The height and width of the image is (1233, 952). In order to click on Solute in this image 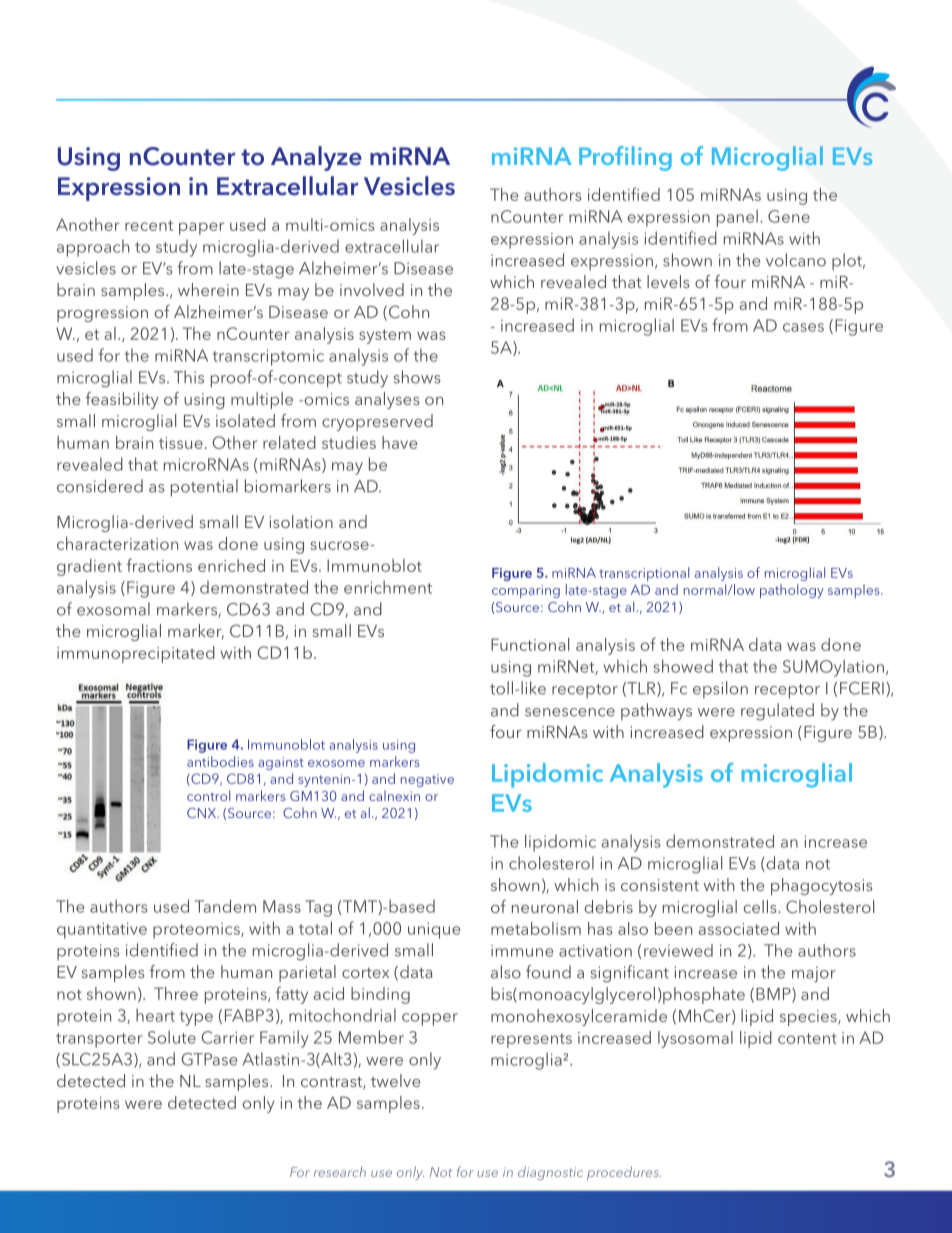, I will do `click(172, 1037)`.
